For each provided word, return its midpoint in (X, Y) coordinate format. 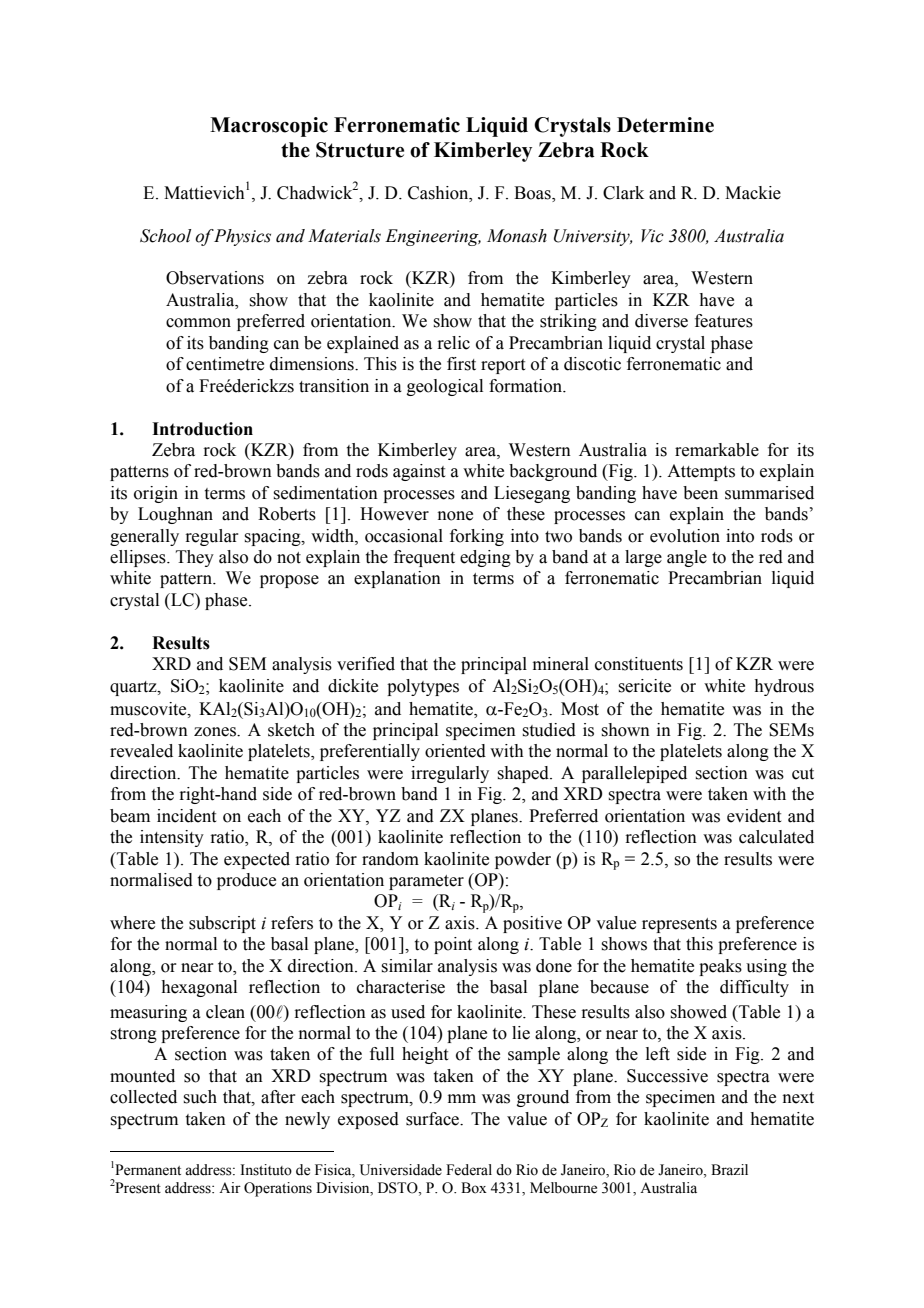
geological (445, 387)
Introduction (202, 429)
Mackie (753, 193)
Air (230, 1187)
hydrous (784, 687)
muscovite (149, 709)
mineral (561, 664)
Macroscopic (269, 127)
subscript (222, 924)
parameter (426, 882)
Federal (469, 1170)
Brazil (729, 1170)
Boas (533, 193)
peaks (720, 967)
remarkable (717, 450)
